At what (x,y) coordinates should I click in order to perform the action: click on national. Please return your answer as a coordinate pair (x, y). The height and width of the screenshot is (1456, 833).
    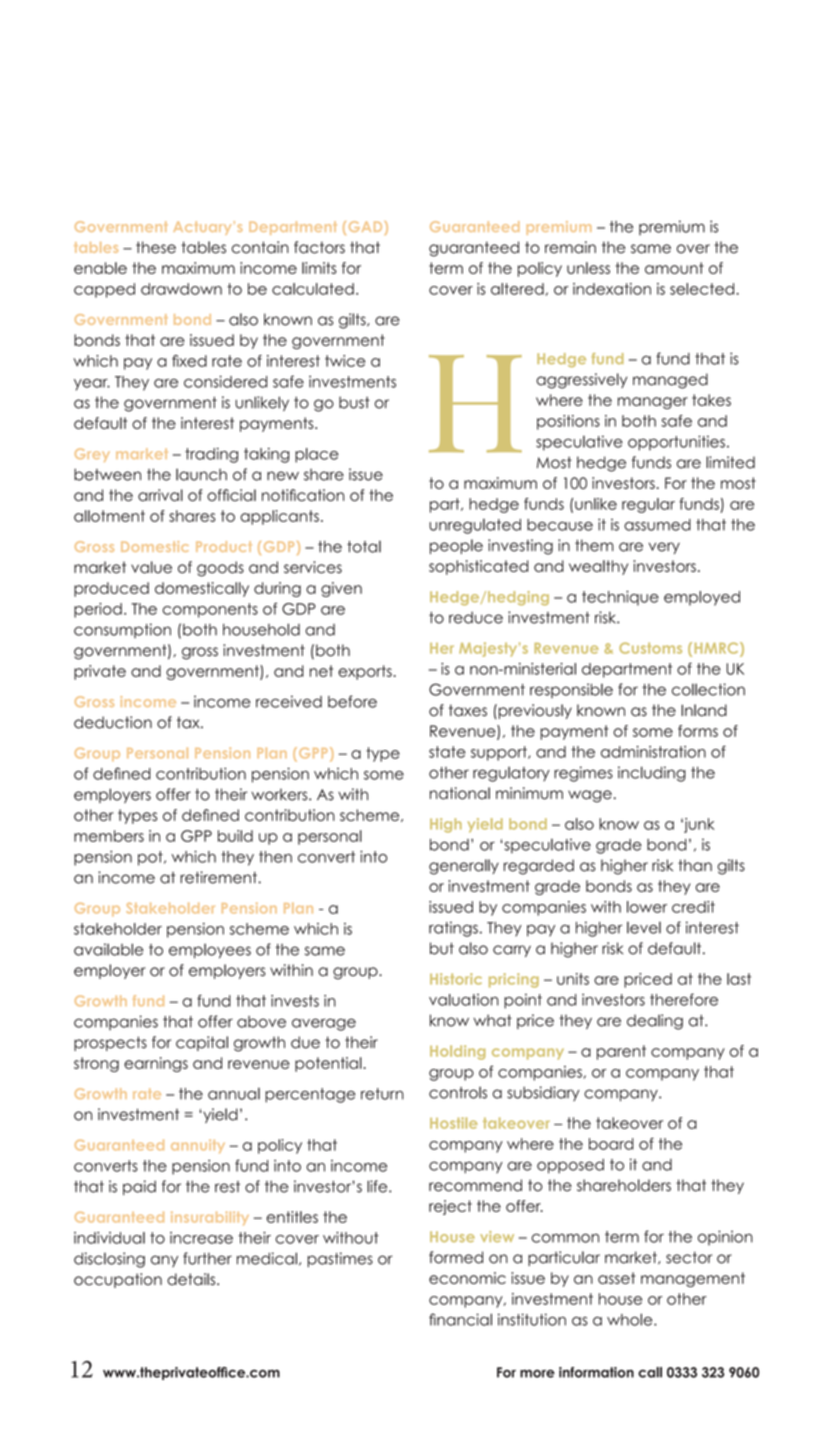
    Looking at the image, I should click on (460, 793).
